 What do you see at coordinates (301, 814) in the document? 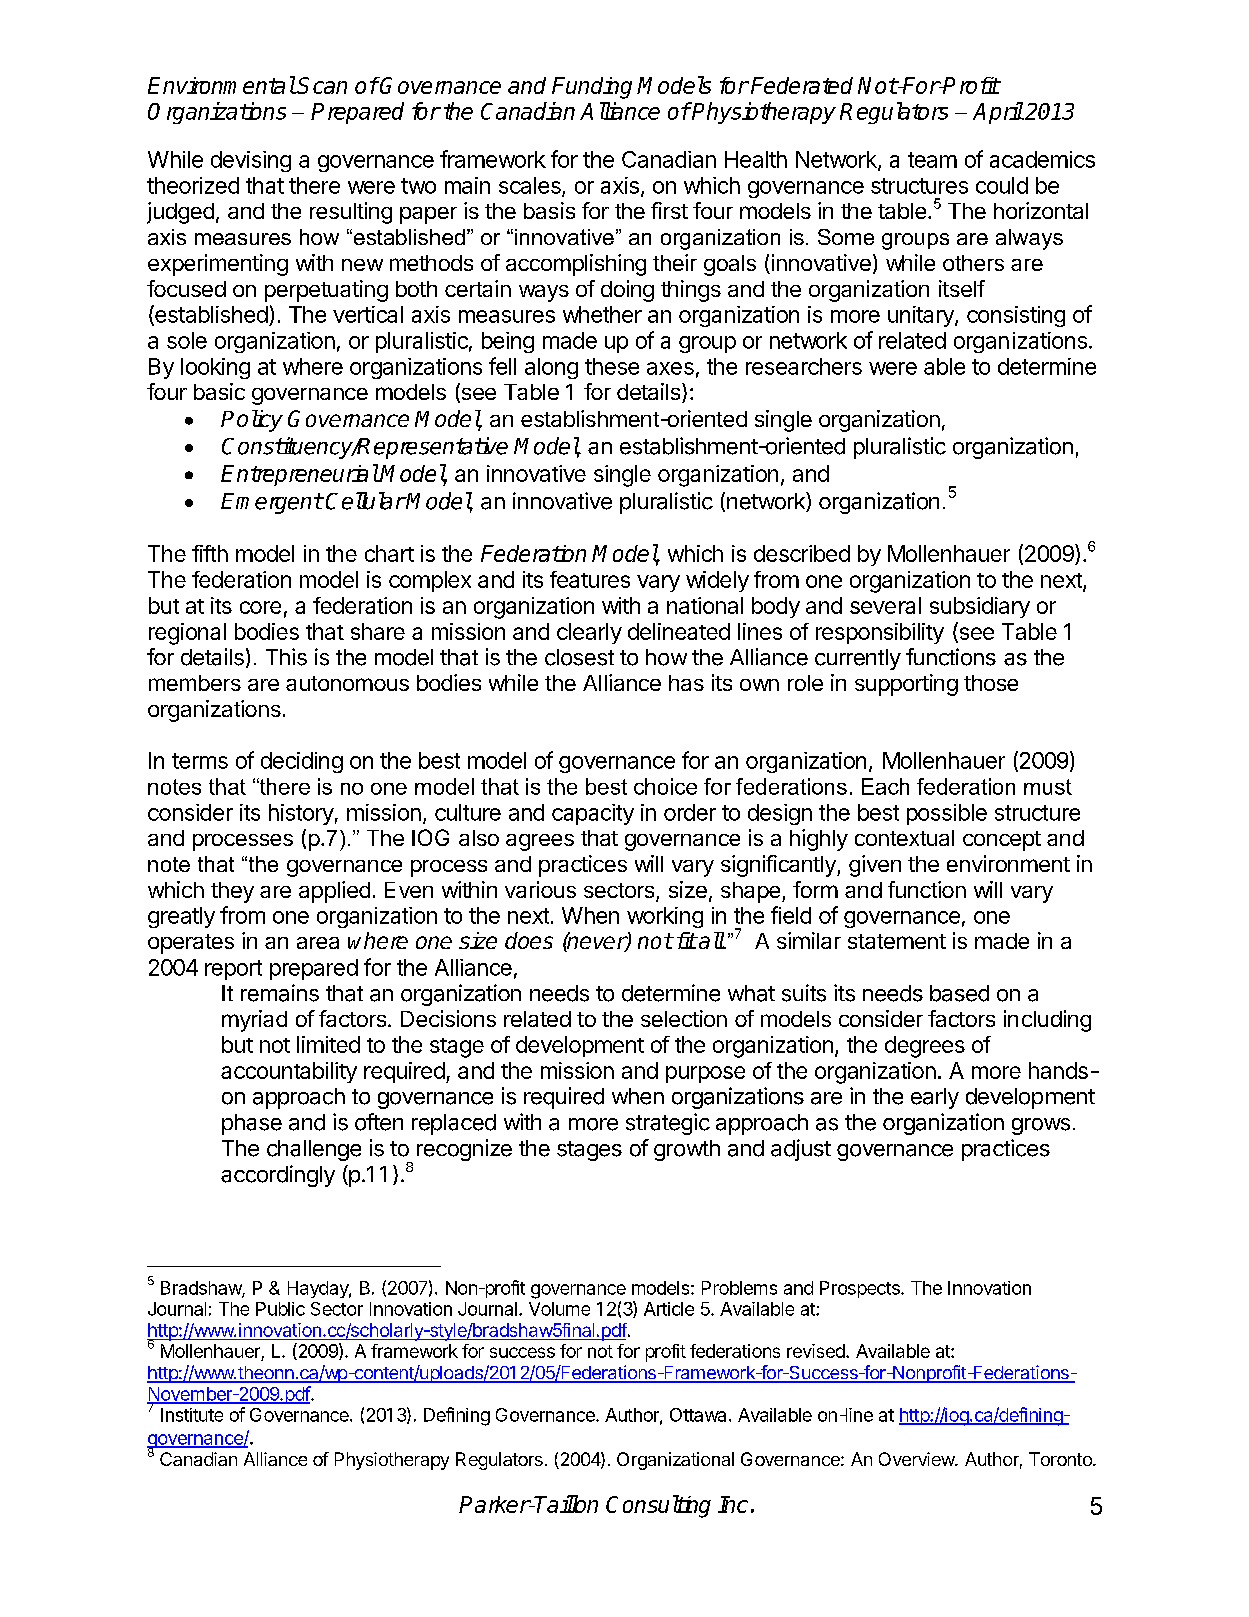
I see `history` at bounding box center [301, 814].
